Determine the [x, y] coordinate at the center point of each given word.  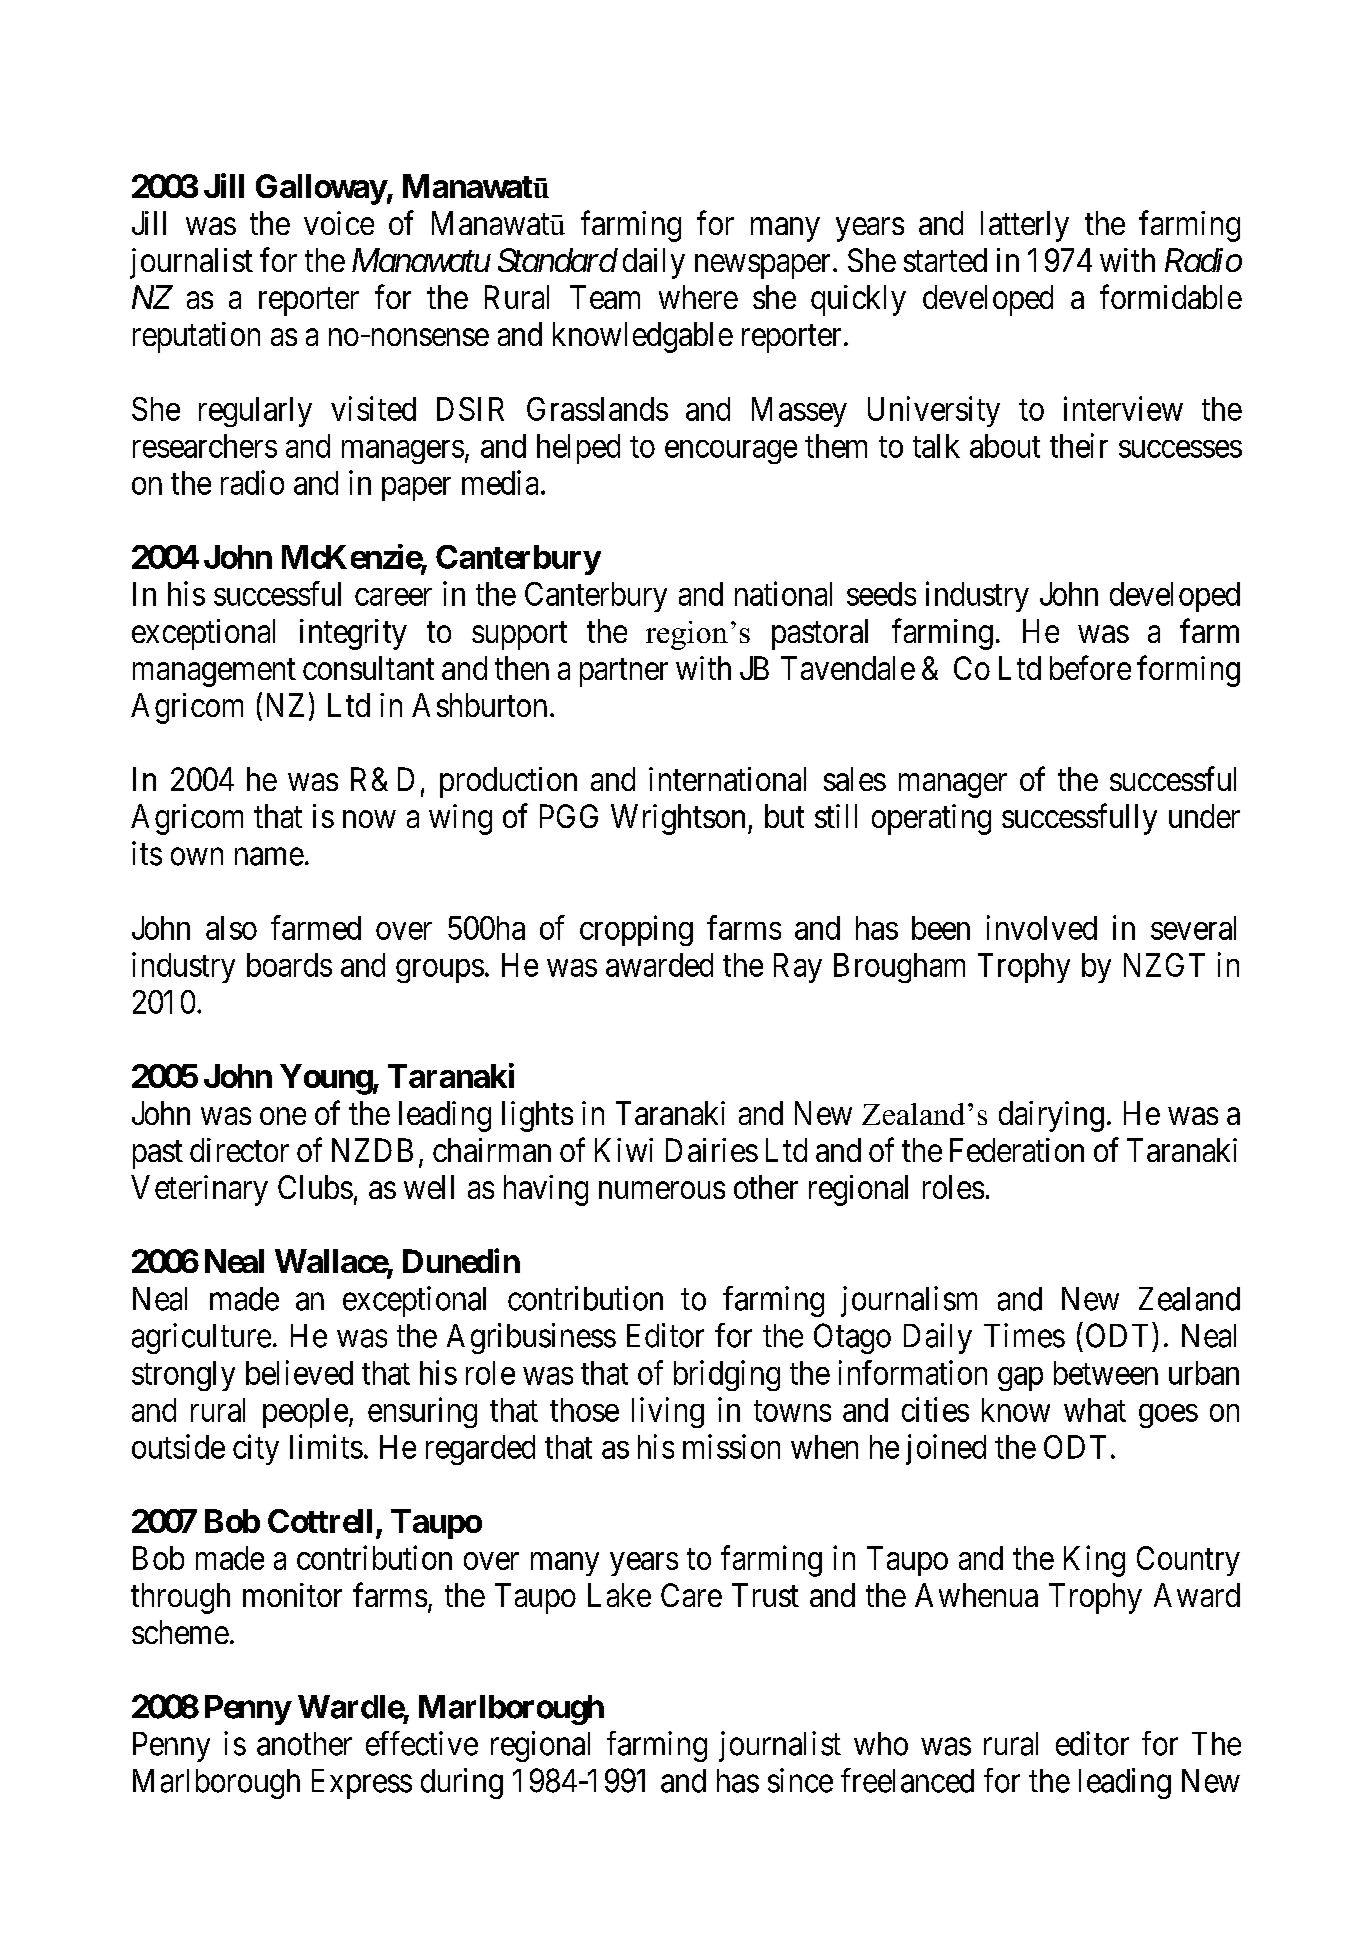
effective [422, 1743]
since [800, 1780]
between [1106, 1373]
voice [339, 223]
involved [1042, 927]
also [231, 928]
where [698, 297]
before [1090, 667]
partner [624, 673]
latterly [1025, 226]
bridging [727, 1375]
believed [299, 1372]
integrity [353, 634]
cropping [636, 930]
